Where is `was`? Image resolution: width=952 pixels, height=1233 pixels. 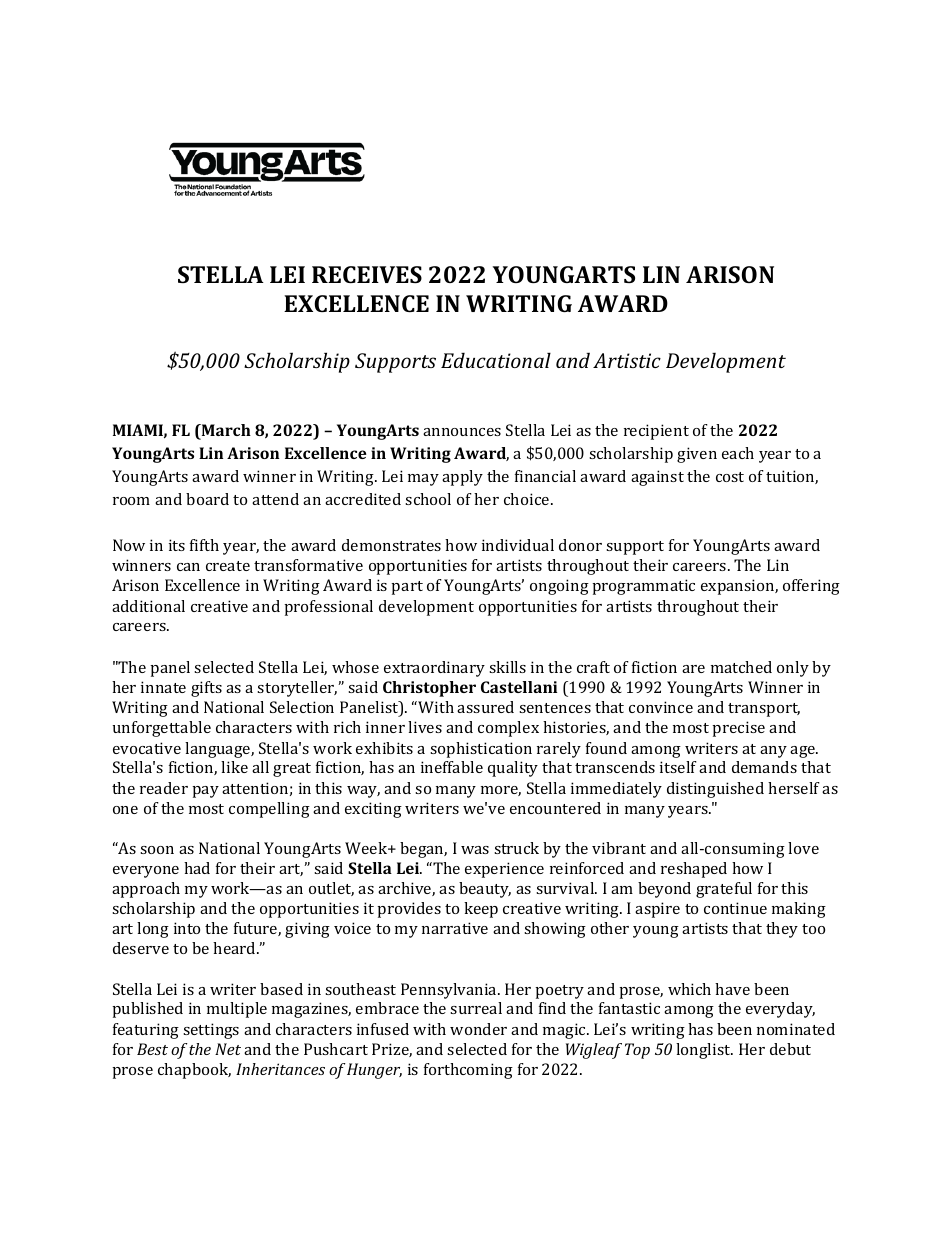
was is located at coordinates (475, 850).
